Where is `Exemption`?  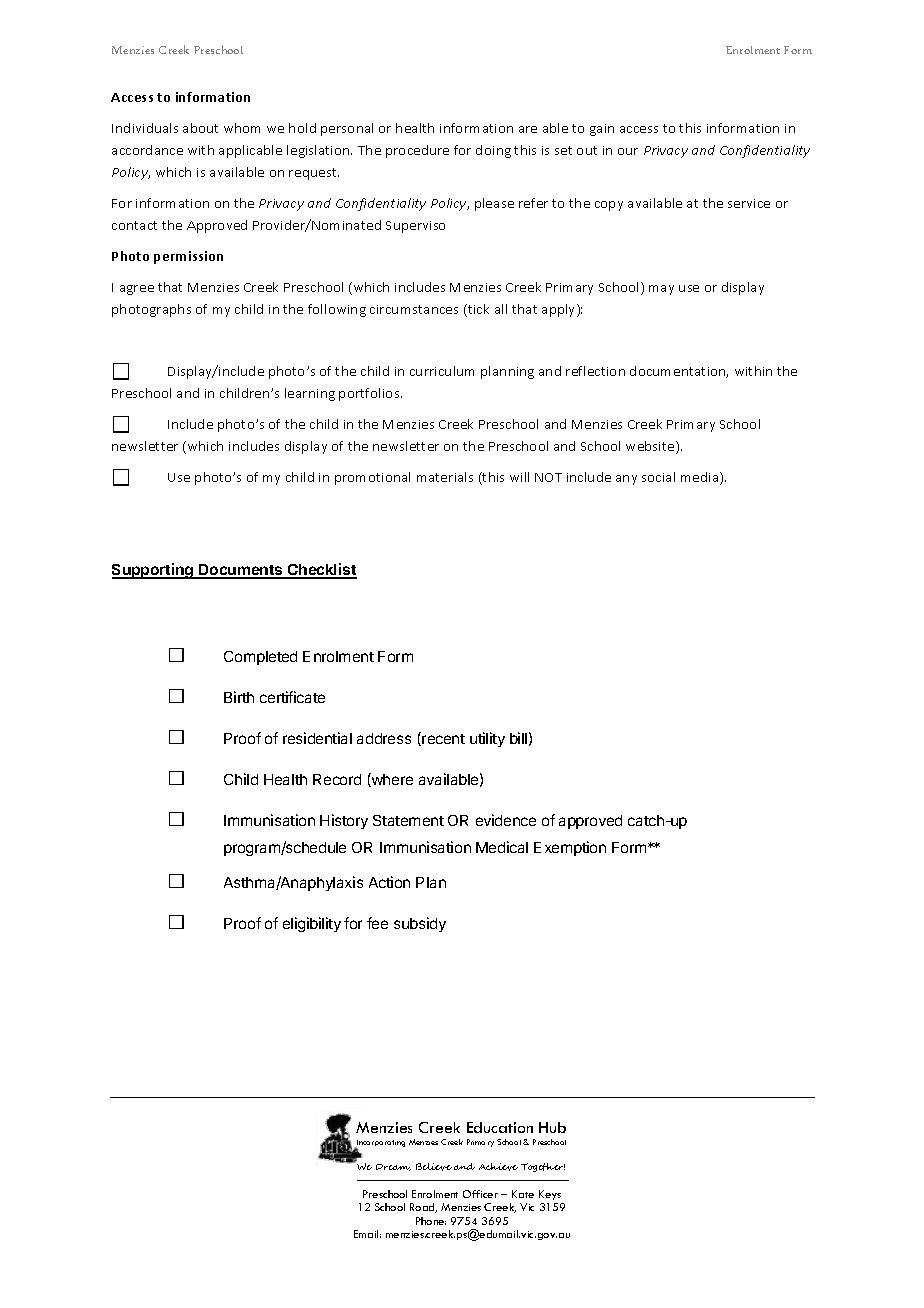
Exemption is located at coordinates (570, 848).
